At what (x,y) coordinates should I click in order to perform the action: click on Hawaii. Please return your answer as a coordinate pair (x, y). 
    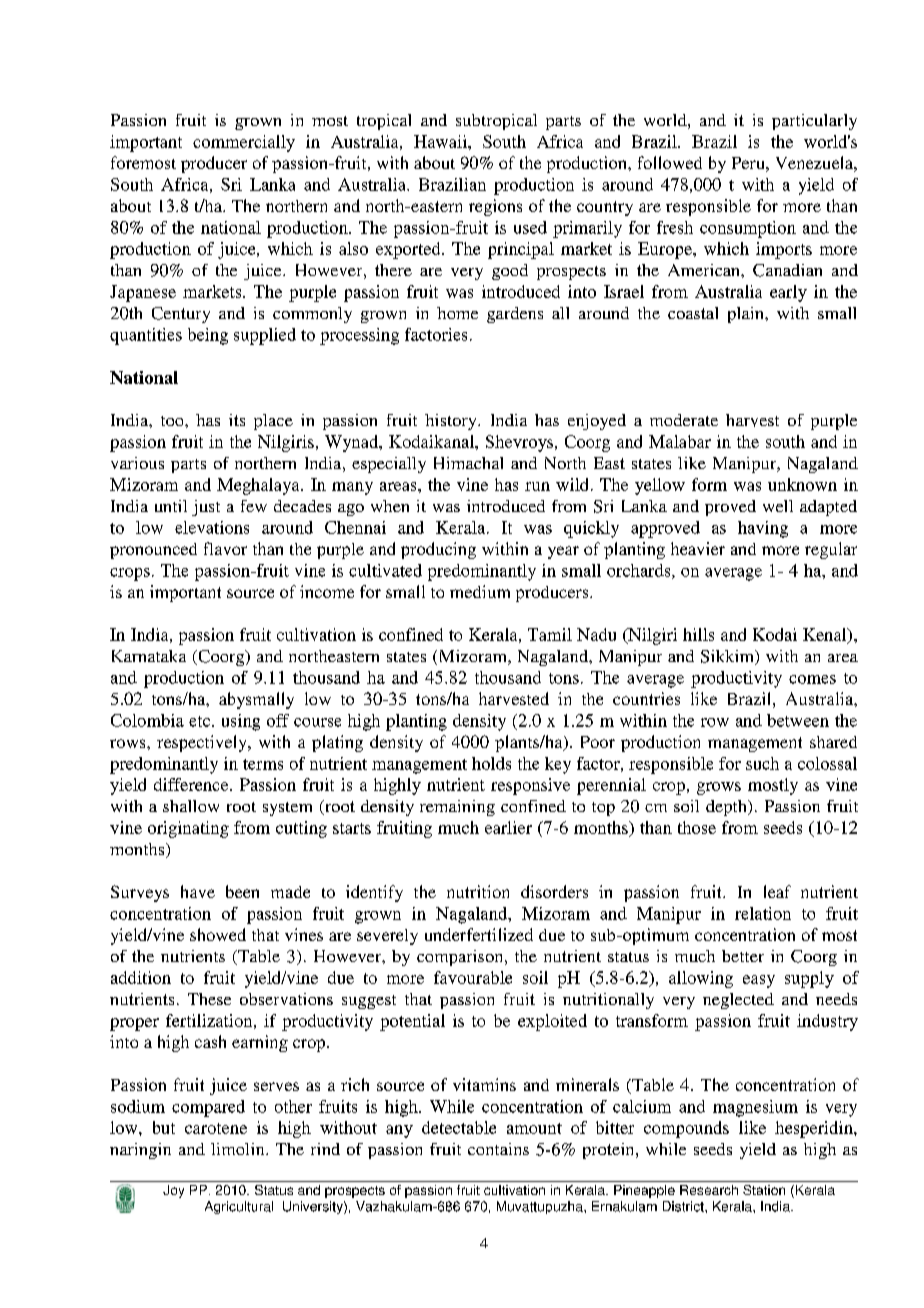
    Looking at the image, I should click on (441, 141).
